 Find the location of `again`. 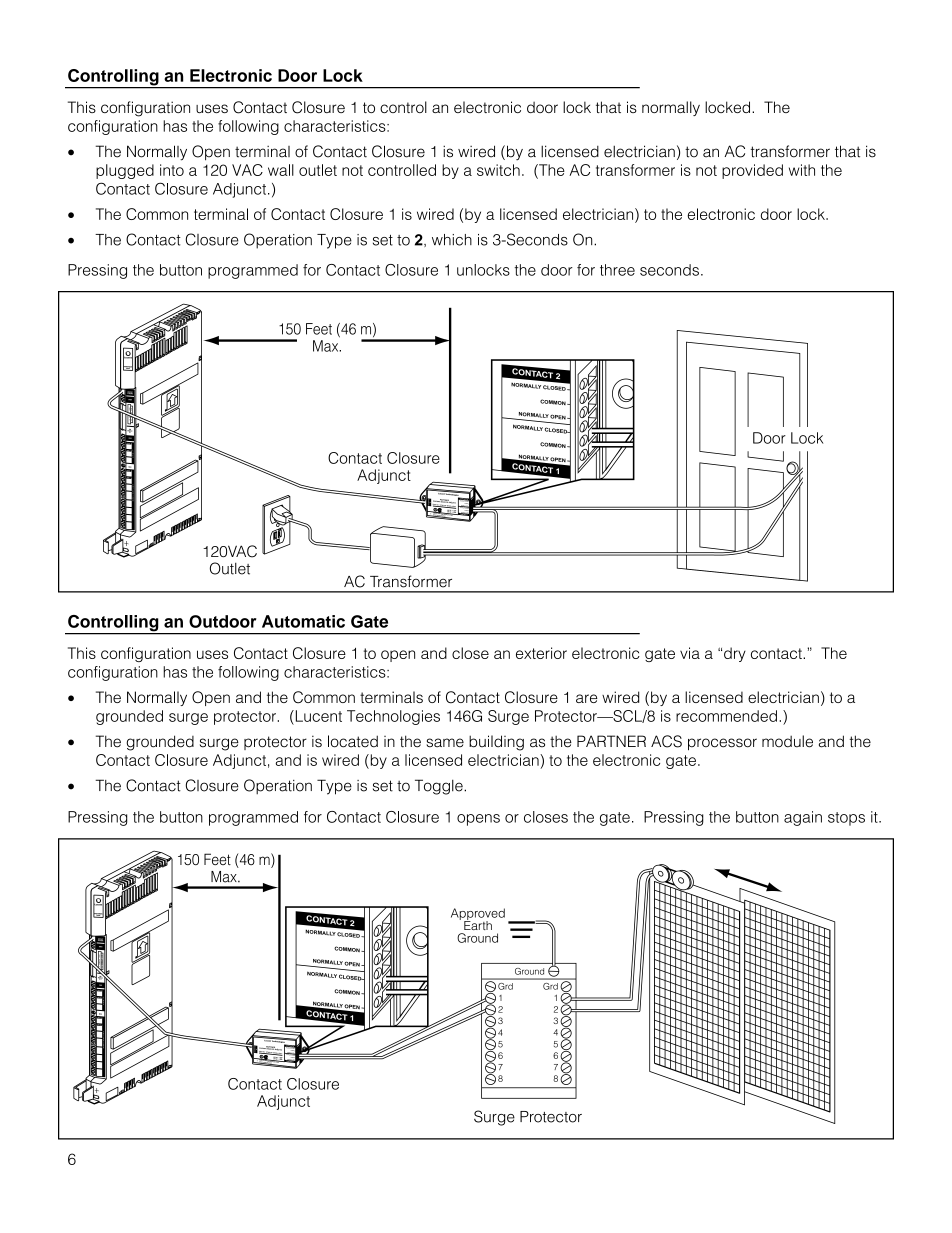

again is located at coordinates (803, 818).
